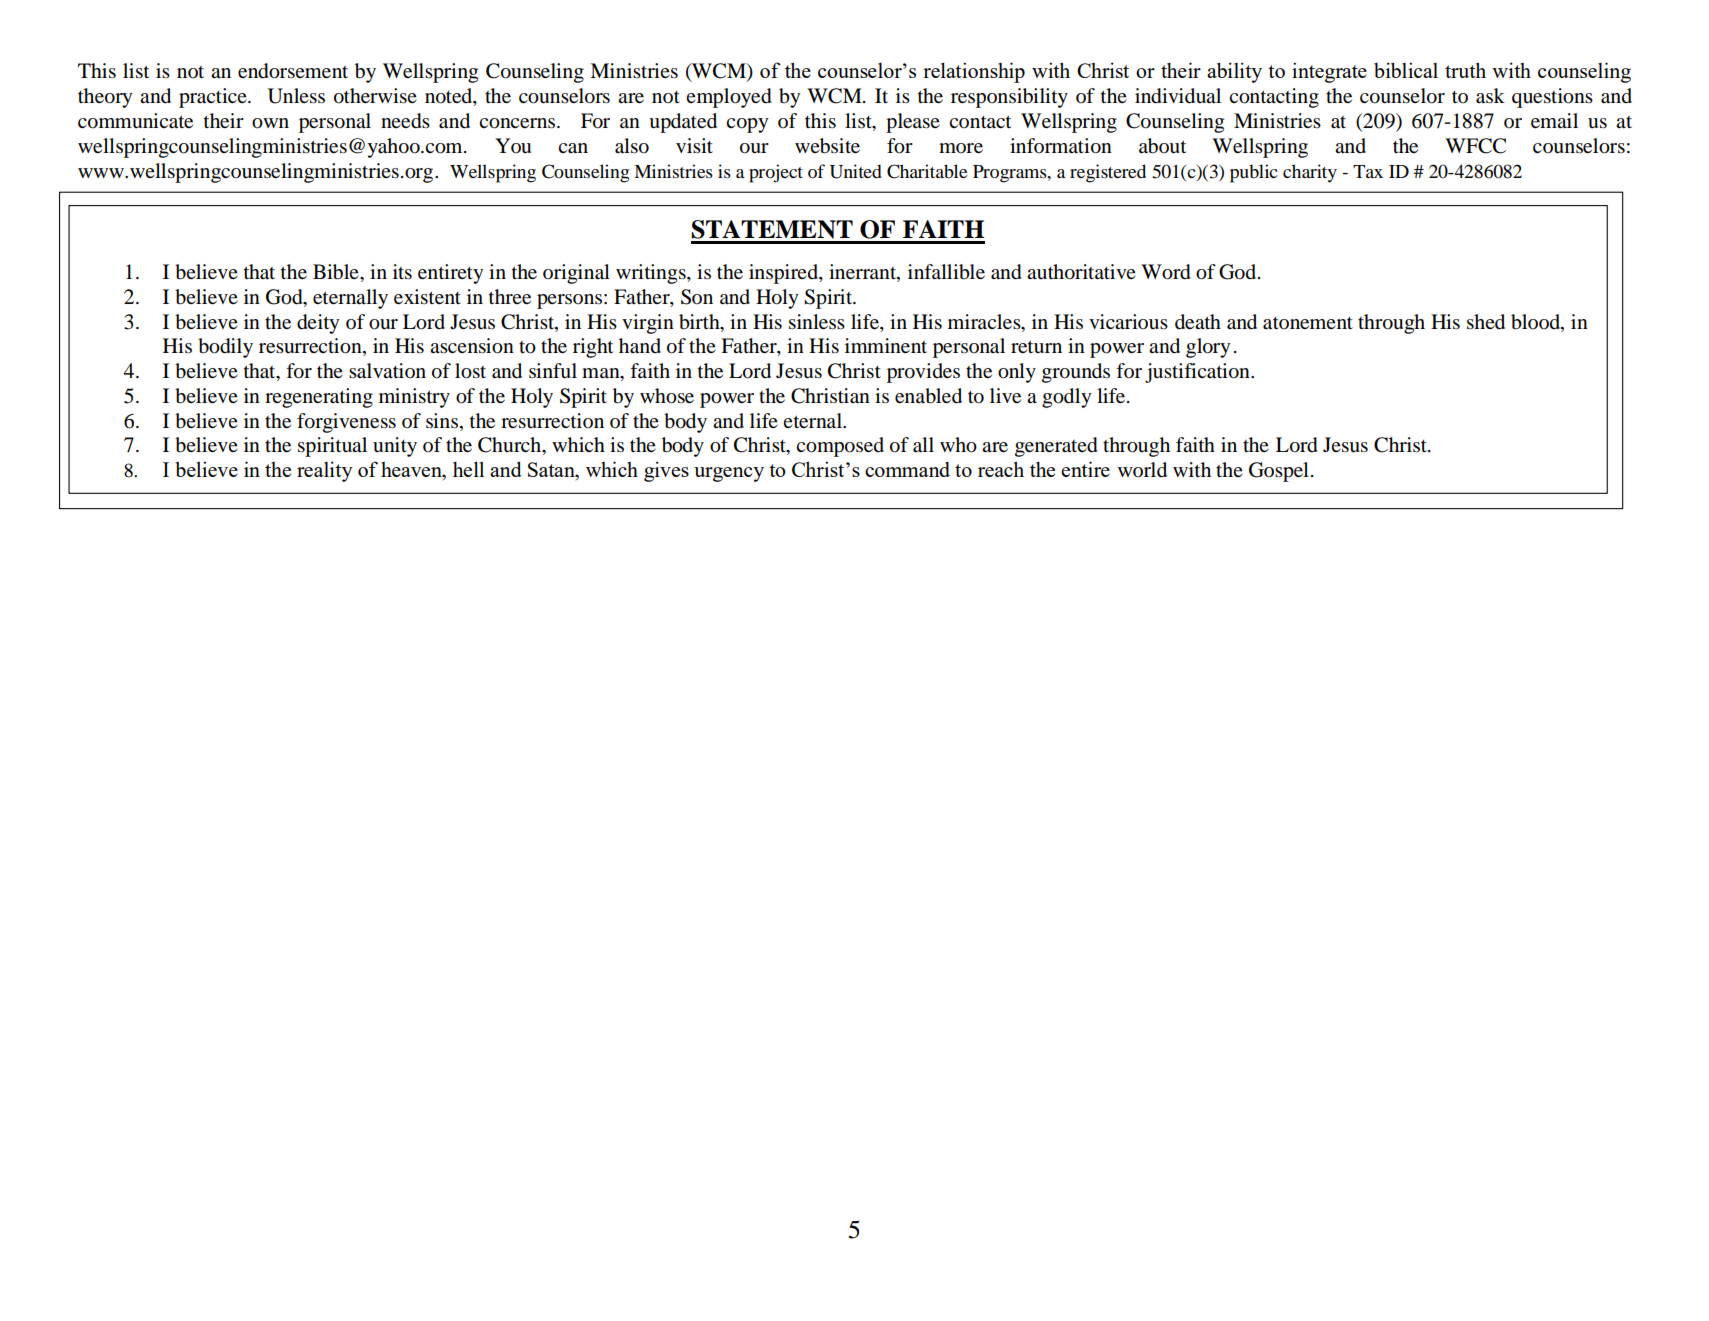 The image size is (1709, 1321). What do you see at coordinates (293, 71) in the document?
I see `endorsement` at bounding box center [293, 71].
